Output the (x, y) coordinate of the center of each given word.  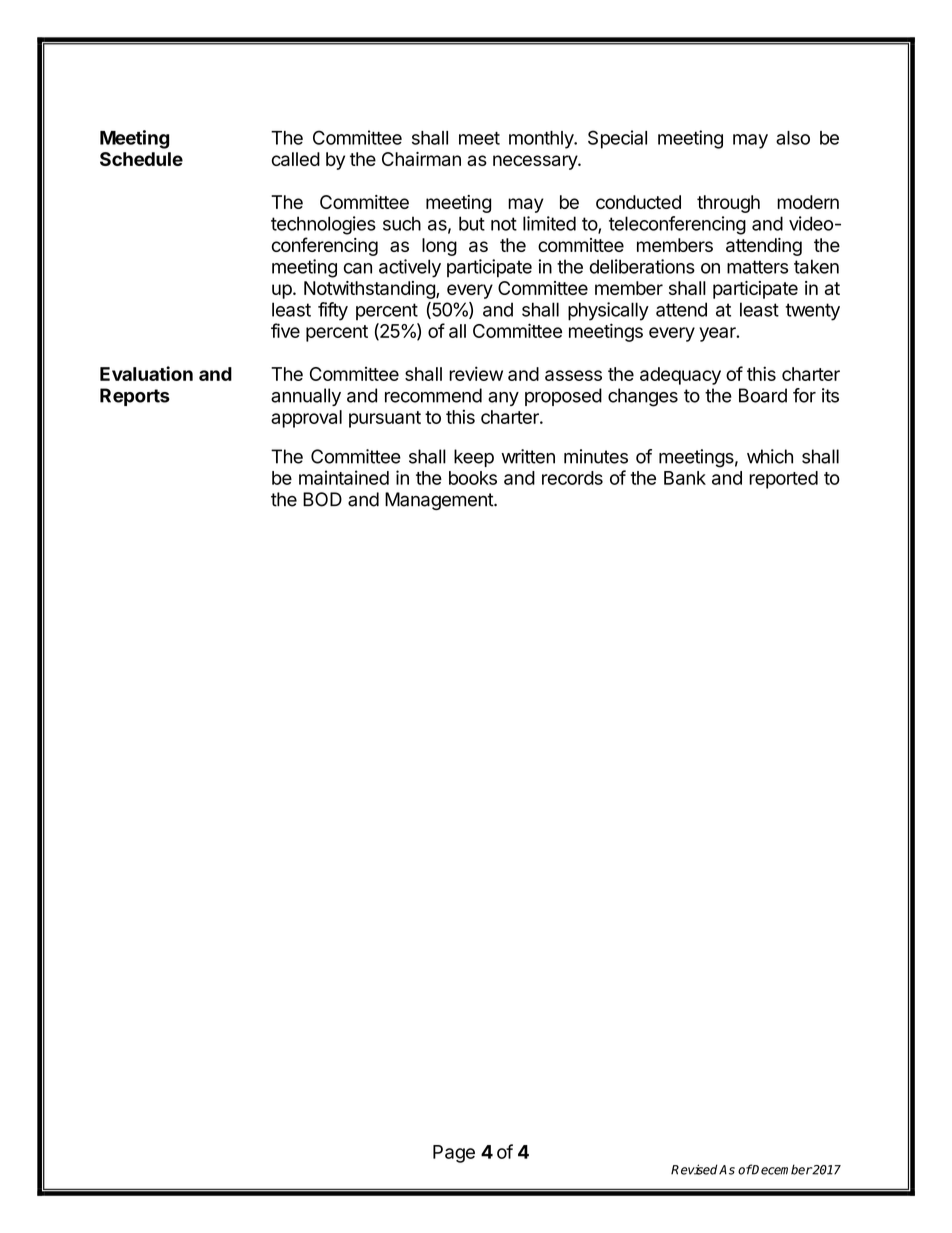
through (728, 204)
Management (440, 501)
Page (454, 1154)
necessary (536, 162)
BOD (322, 499)
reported (783, 480)
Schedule (141, 159)
